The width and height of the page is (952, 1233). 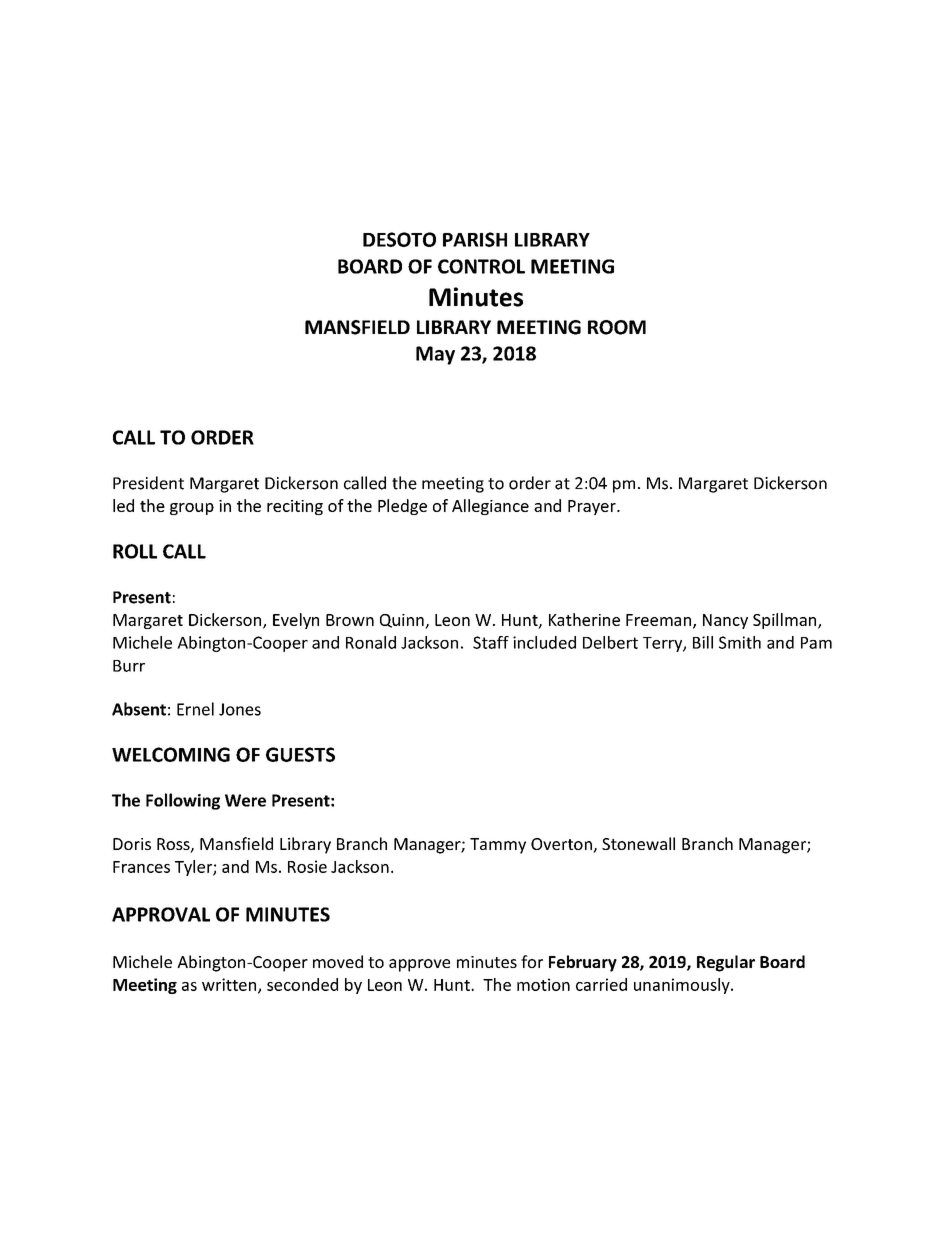 What do you see at coordinates (617, 327) in the page?
I see `ROOM` at bounding box center [617, 327].
